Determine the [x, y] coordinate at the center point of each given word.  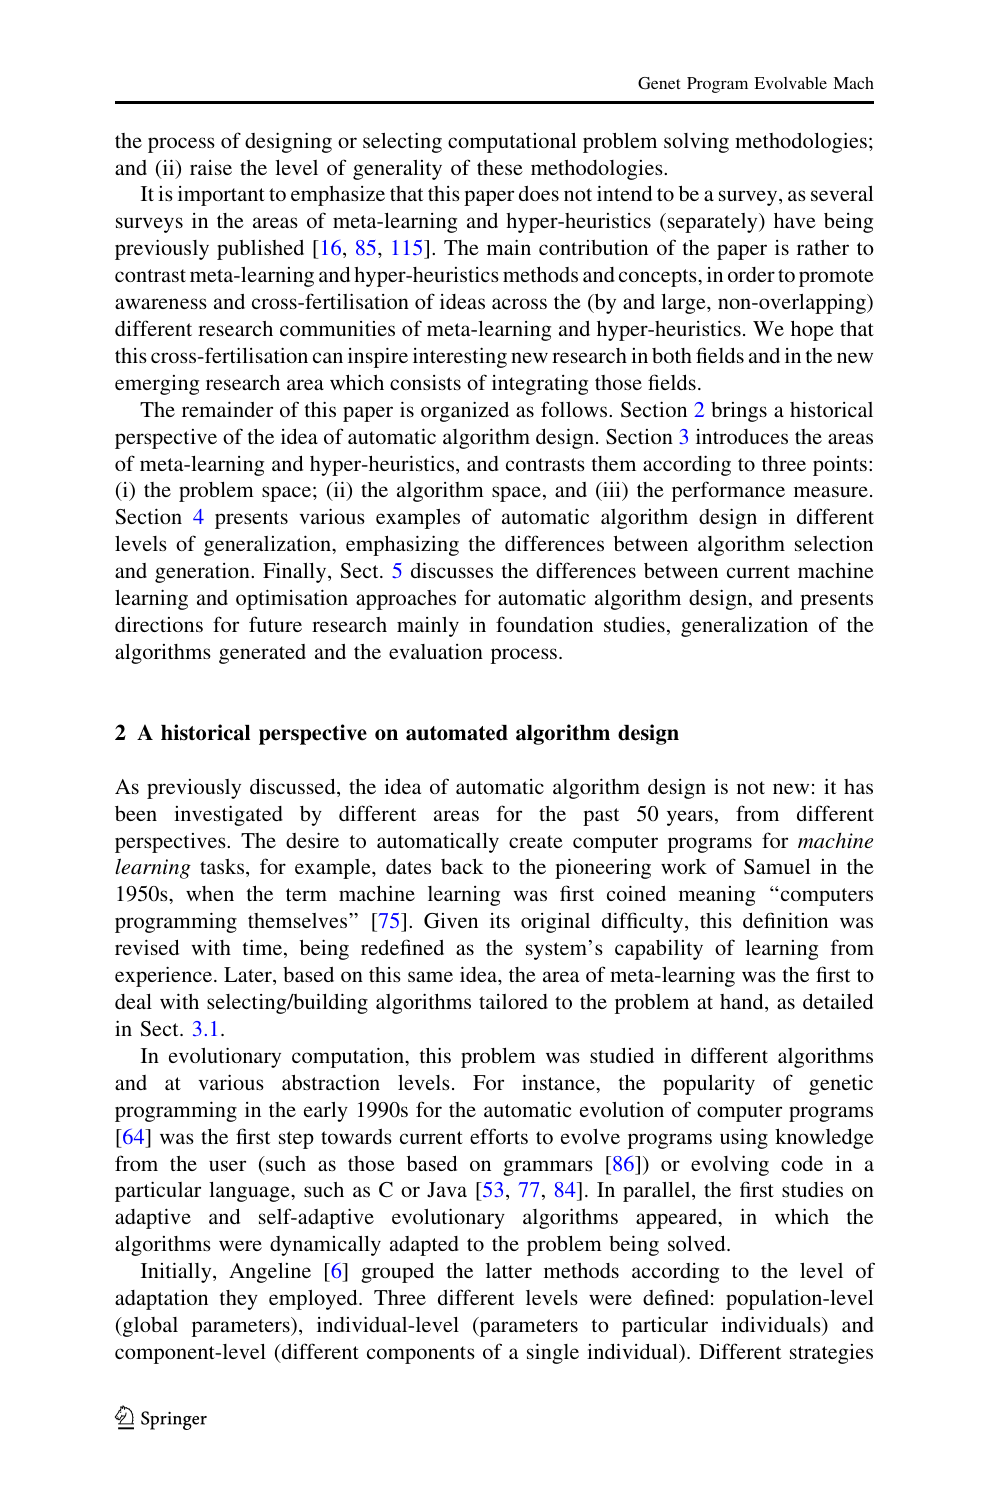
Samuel [777, 867]
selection [834, 543]
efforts [499, 1136]
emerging [157, 385]
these [500, 167]
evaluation [436, 651]
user [227, 1165]
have [795, 220]
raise [211, 167]
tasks [223, 868]
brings [739, 412]
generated [262, 654]
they [239, 1300]
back [462, 866]
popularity [709, 1084]
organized [465, 411]
